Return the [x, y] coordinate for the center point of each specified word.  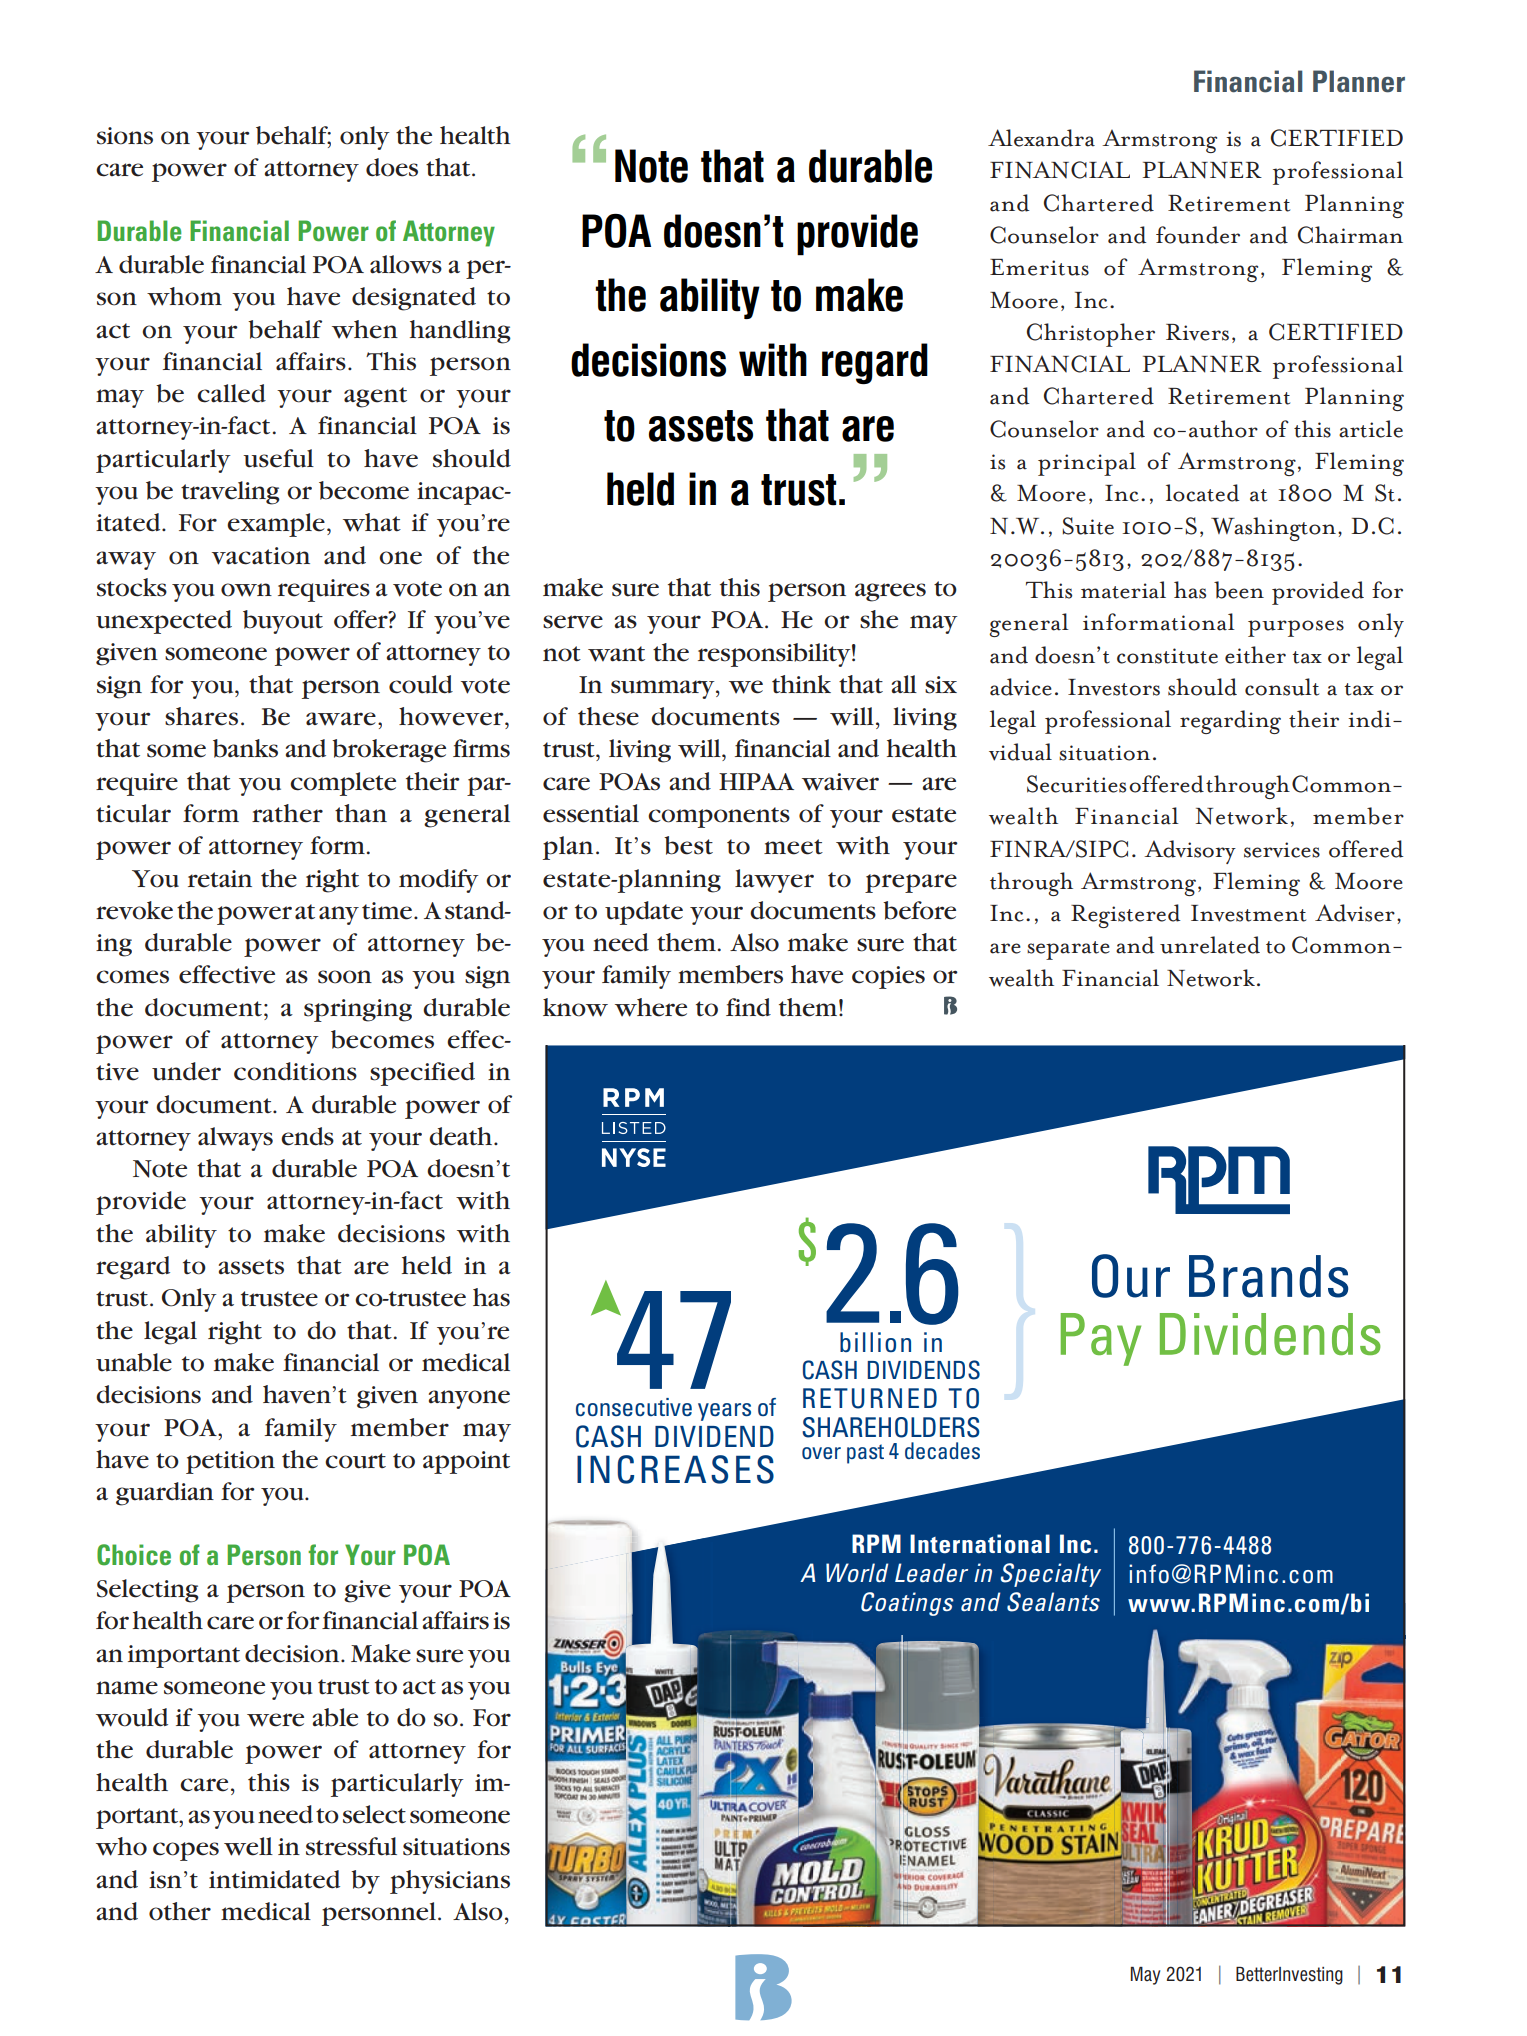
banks [245, 748]
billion [875, 1342]
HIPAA [756, 781]
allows [406, 264]
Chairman [1350, 235]
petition [230, 1462]
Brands [1268, 1276]
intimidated [274, 1879]
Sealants [1053, 1602]
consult [1282, 687]
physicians [450, 1882]
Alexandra [1041, 138]
